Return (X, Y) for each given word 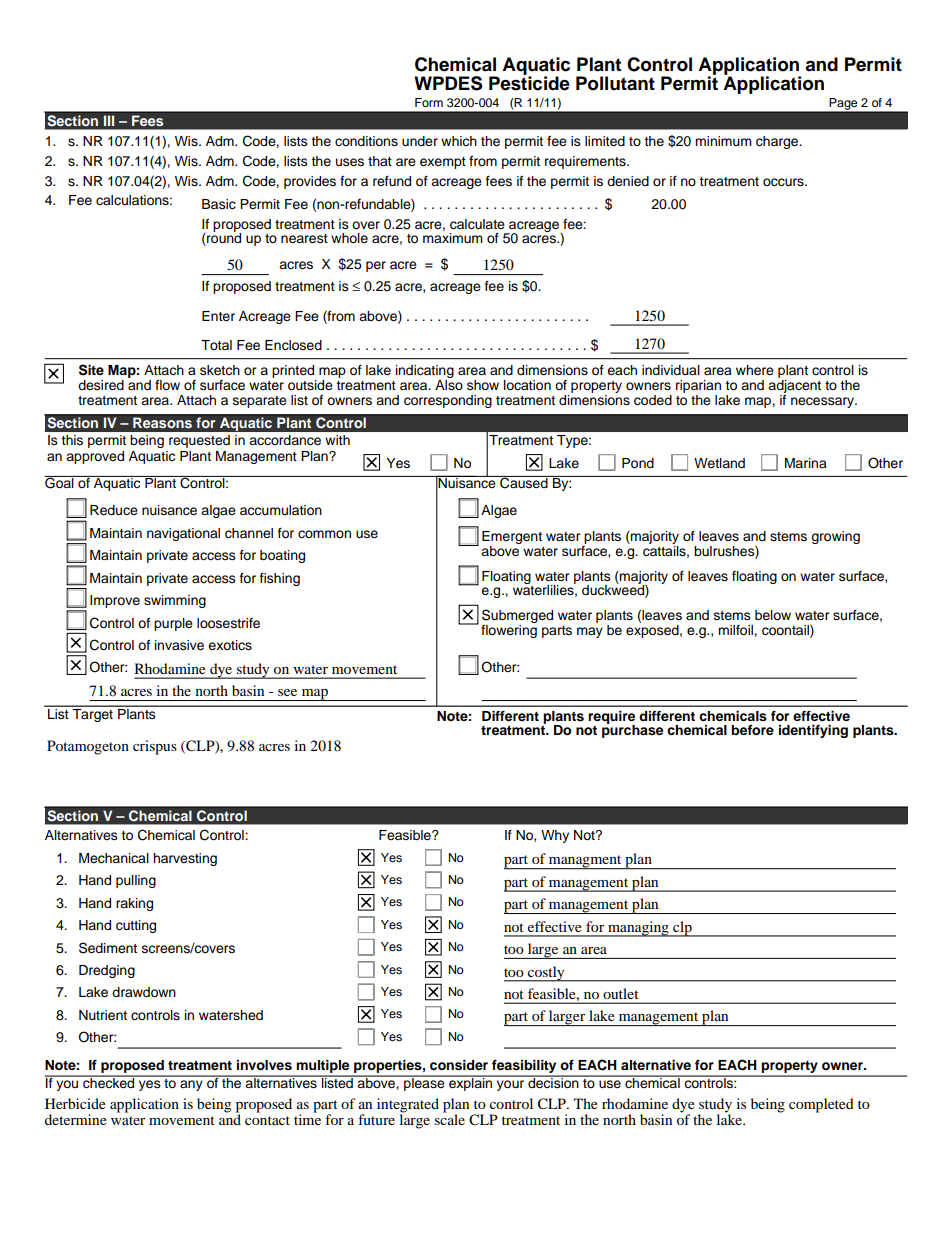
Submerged (517, 616)
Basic (219, 204)
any (191, 1085)
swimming (175, 601)
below (773, 615)
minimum (723, 141)
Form (429, 102)
